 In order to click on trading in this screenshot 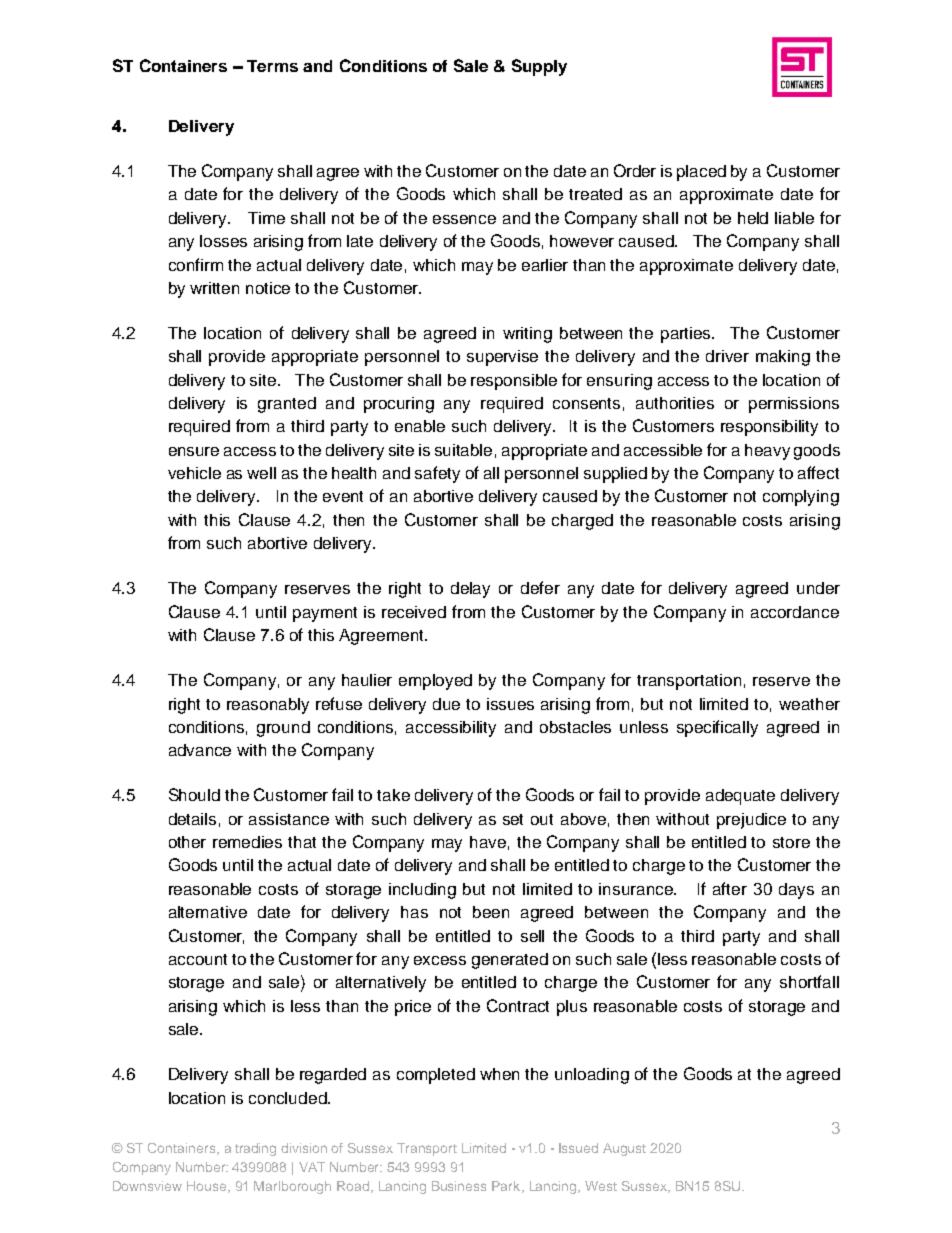, I will do `click(255, 1149)`.
